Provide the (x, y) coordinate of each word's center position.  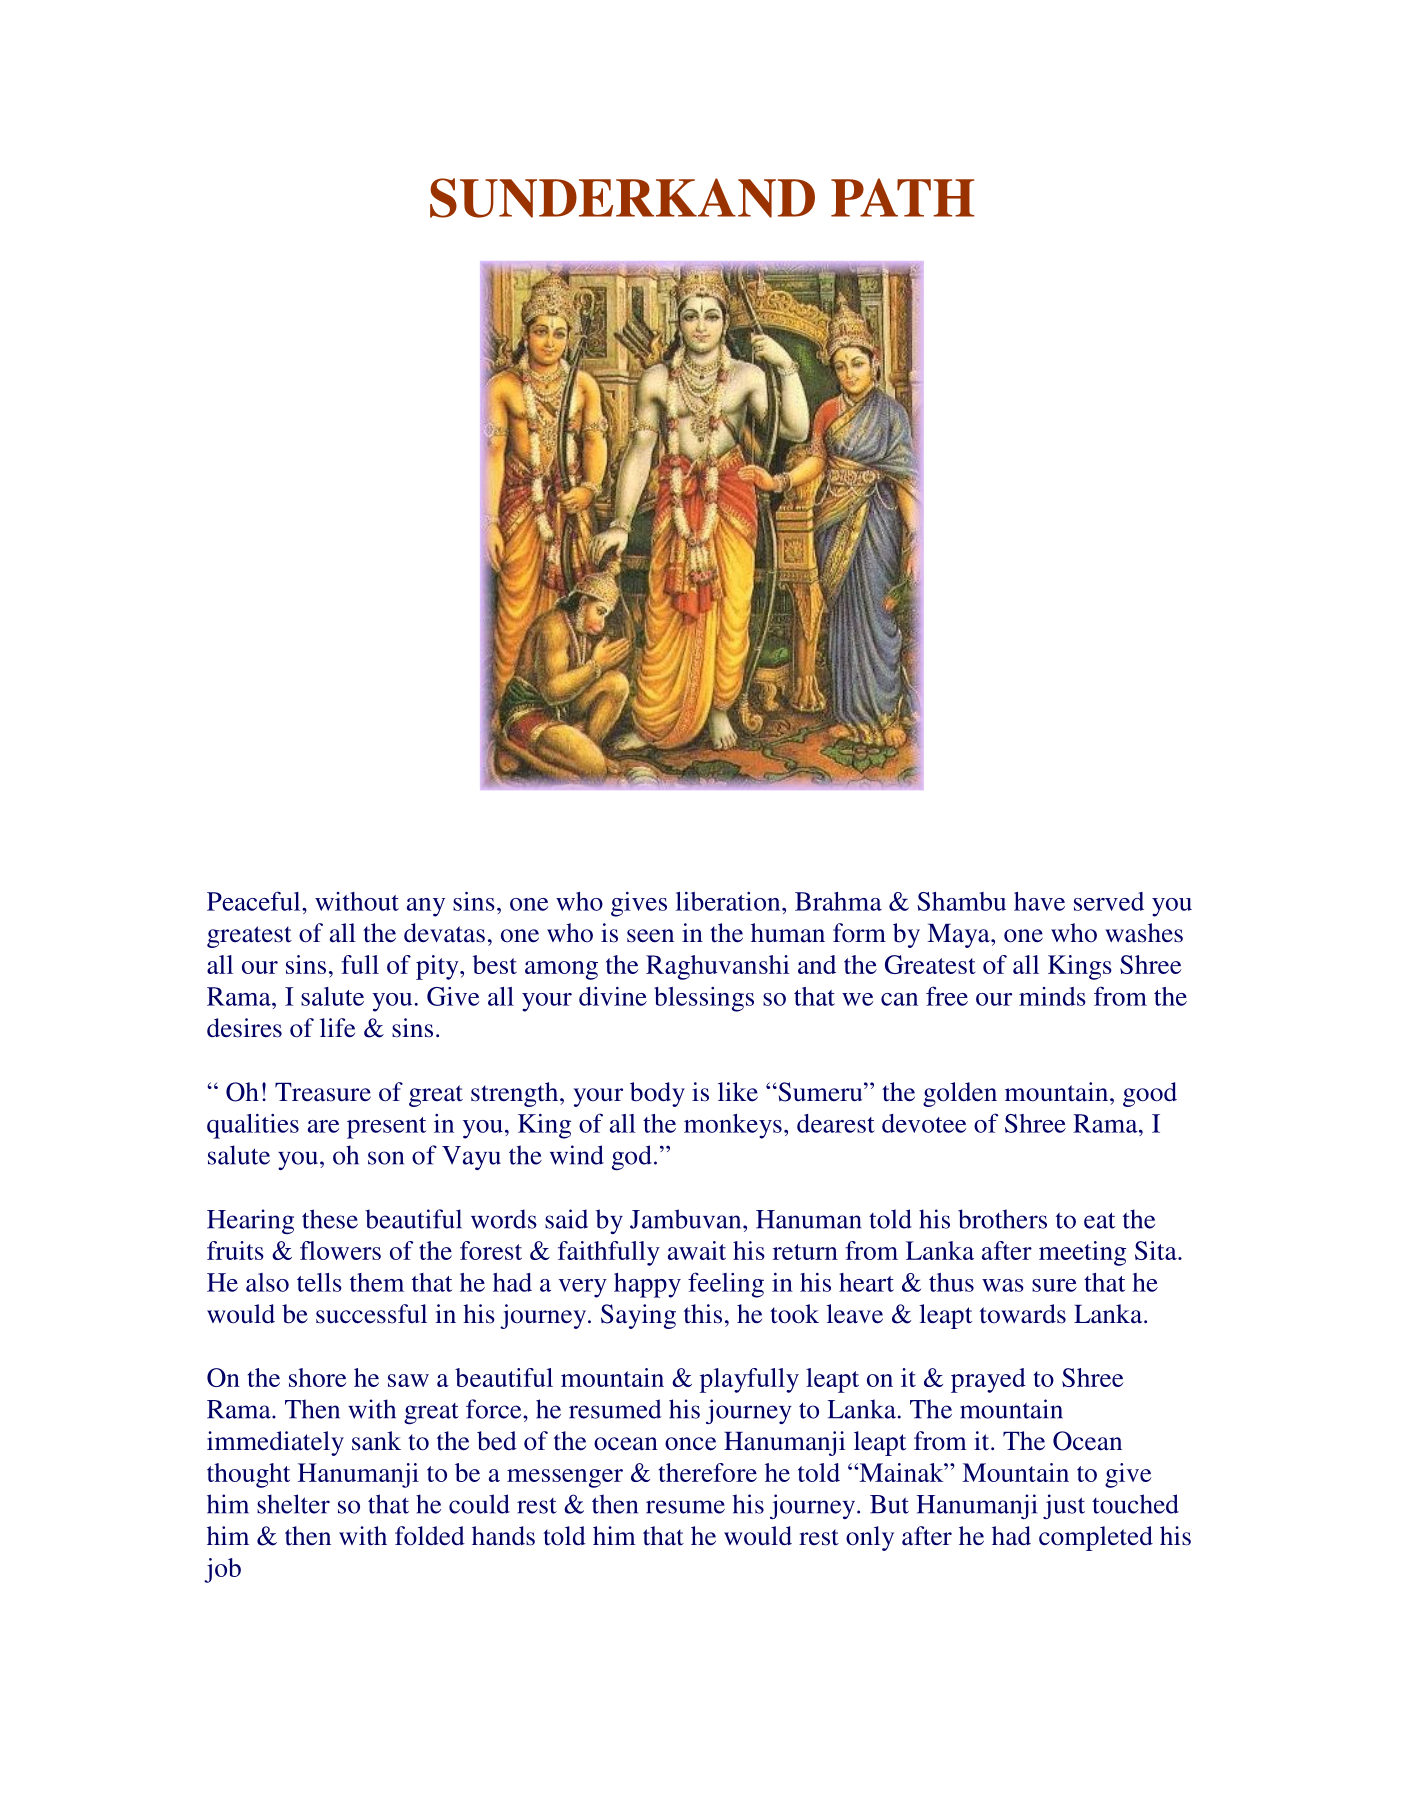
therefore (708, 1472)
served (1109, 901)
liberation (729, 901)
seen (650, 936)
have (1039, 901)
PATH (903, 197)
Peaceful (255, 901)
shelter (293, 1504)
